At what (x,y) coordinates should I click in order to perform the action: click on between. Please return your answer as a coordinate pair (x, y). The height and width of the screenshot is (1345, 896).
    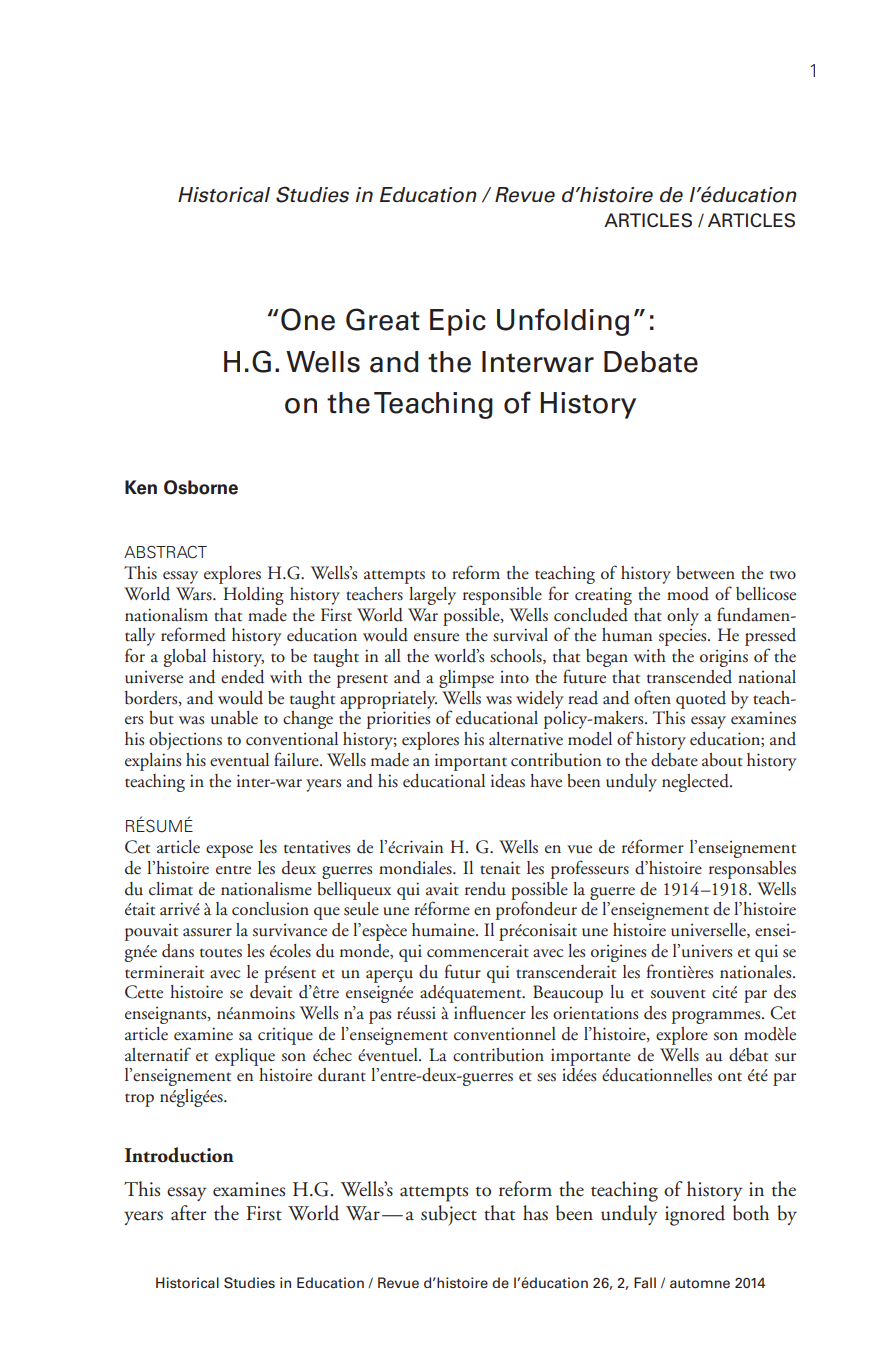
    Looking at the image, I should click on (705, 573).
